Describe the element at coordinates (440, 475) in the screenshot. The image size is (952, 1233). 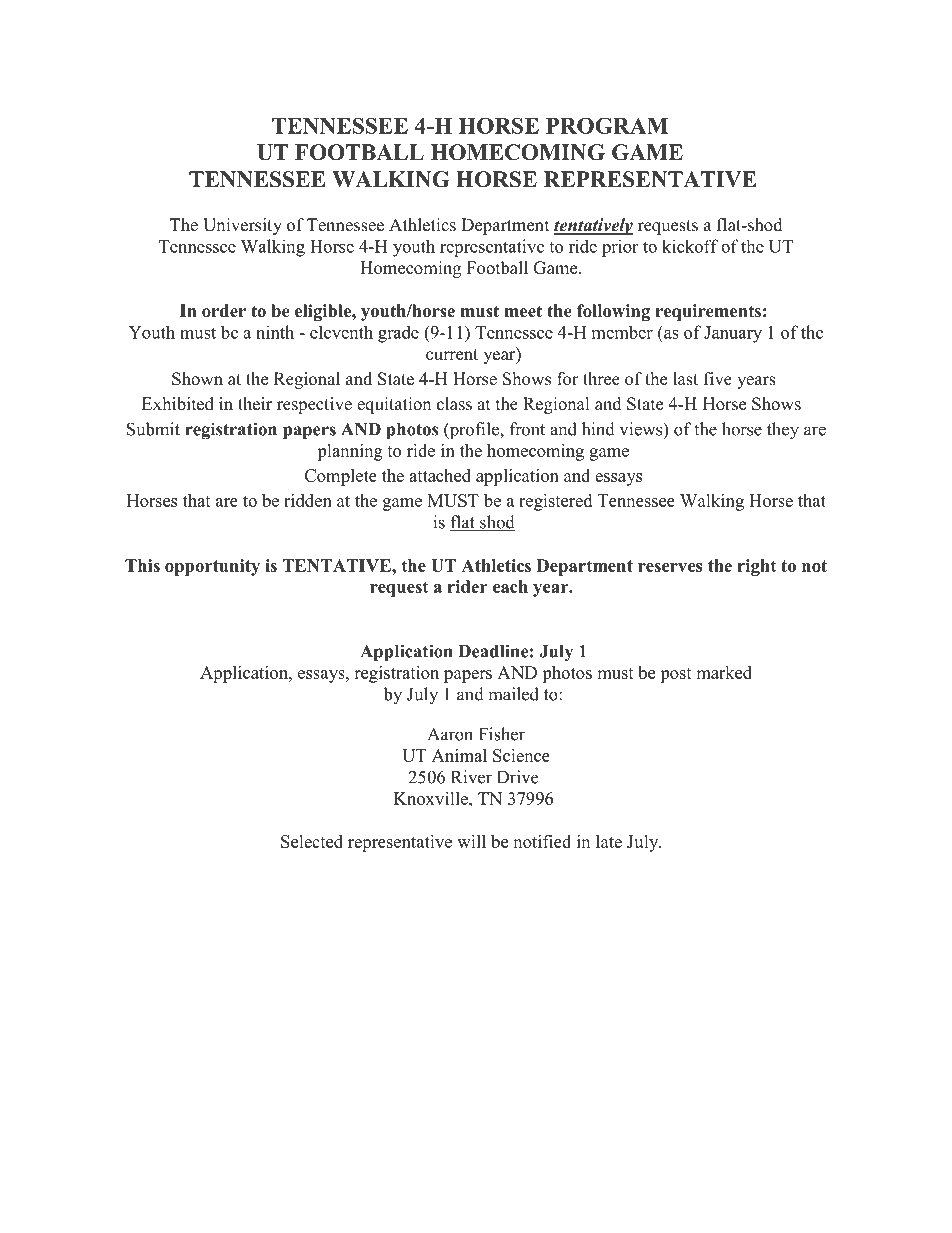
I see `attached` at that location.
